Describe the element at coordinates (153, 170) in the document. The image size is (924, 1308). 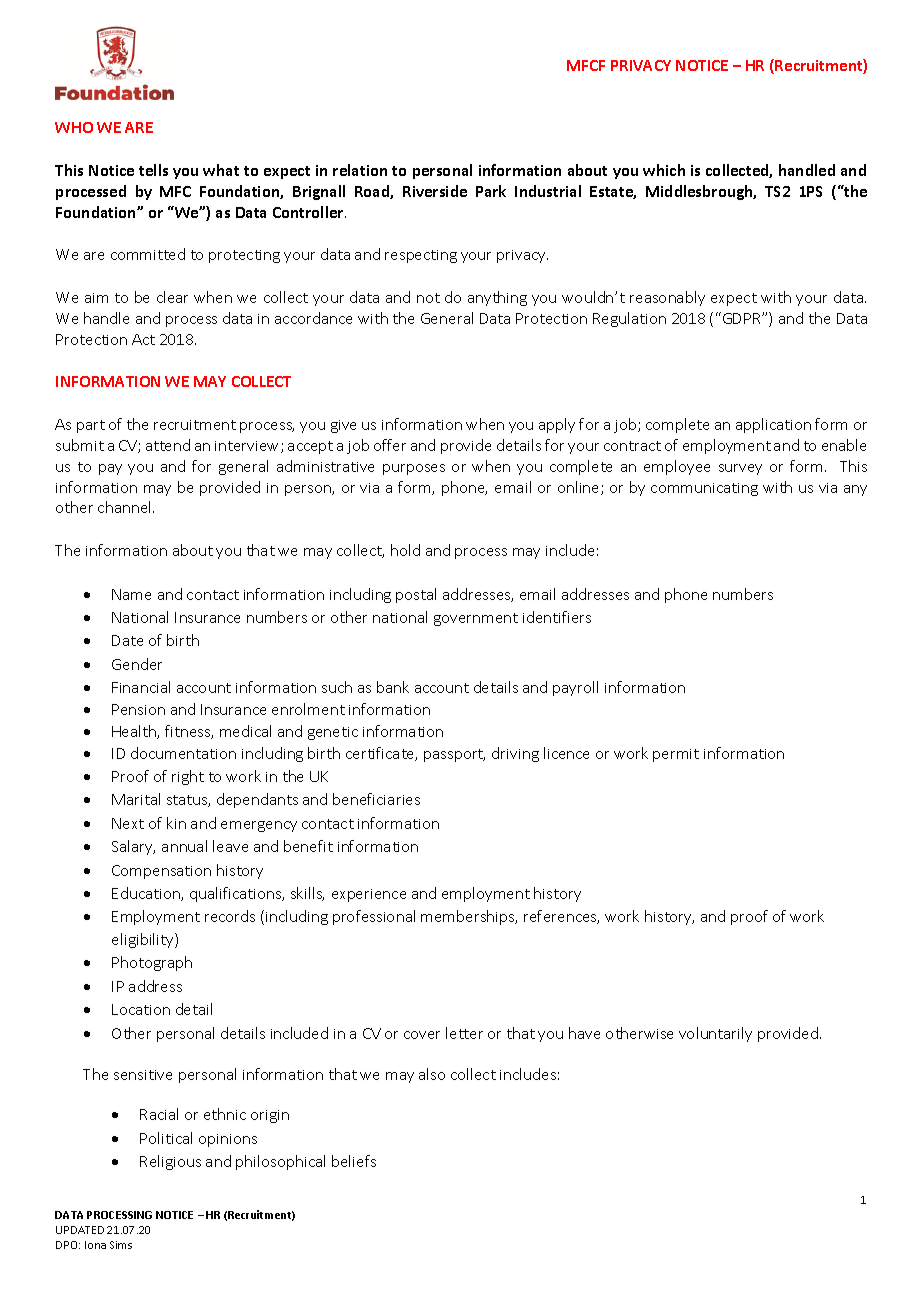
I see `tells` at that location.
